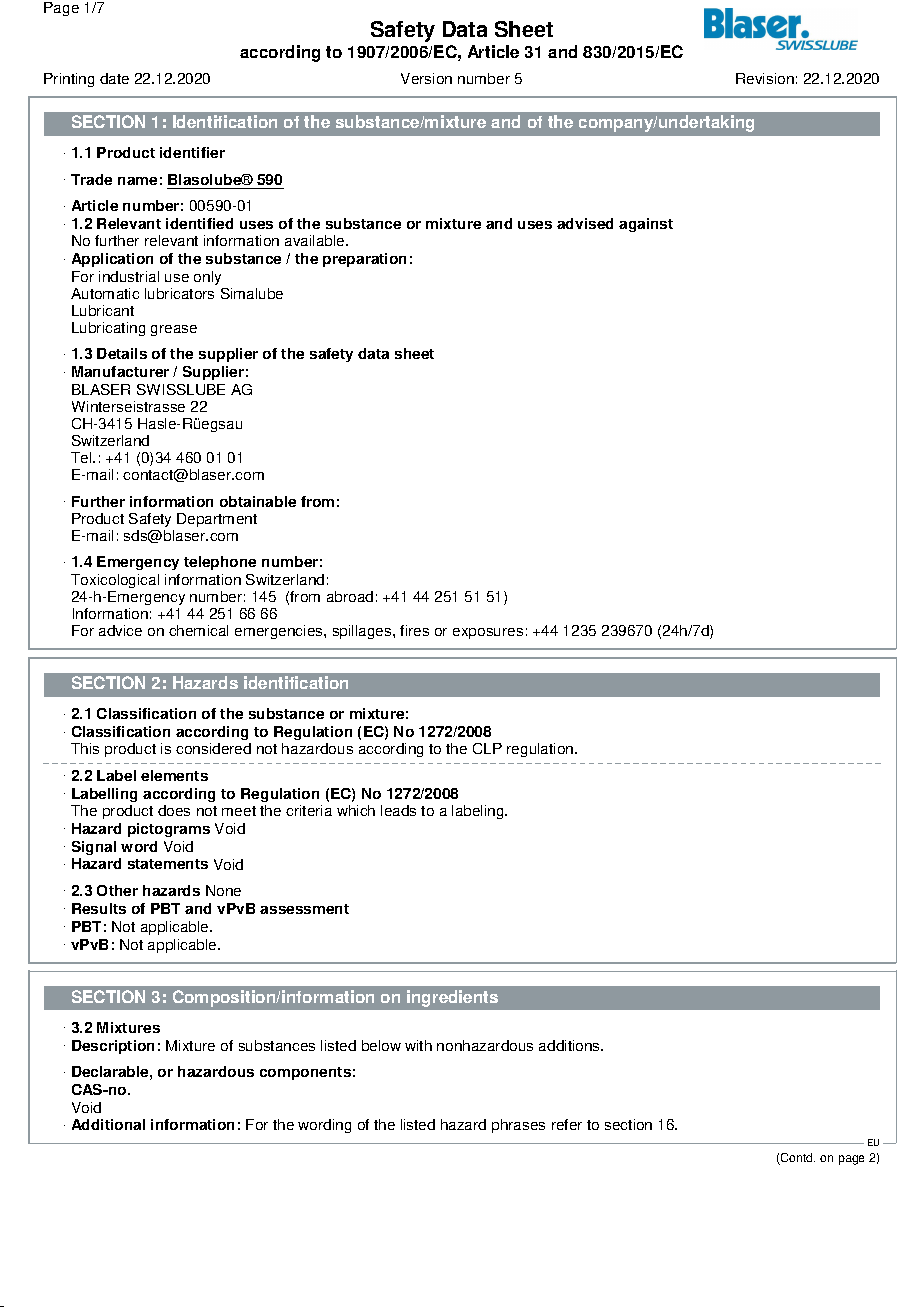 This document has width=924, height=1308. I want to click on leads, so click(398, 810).
